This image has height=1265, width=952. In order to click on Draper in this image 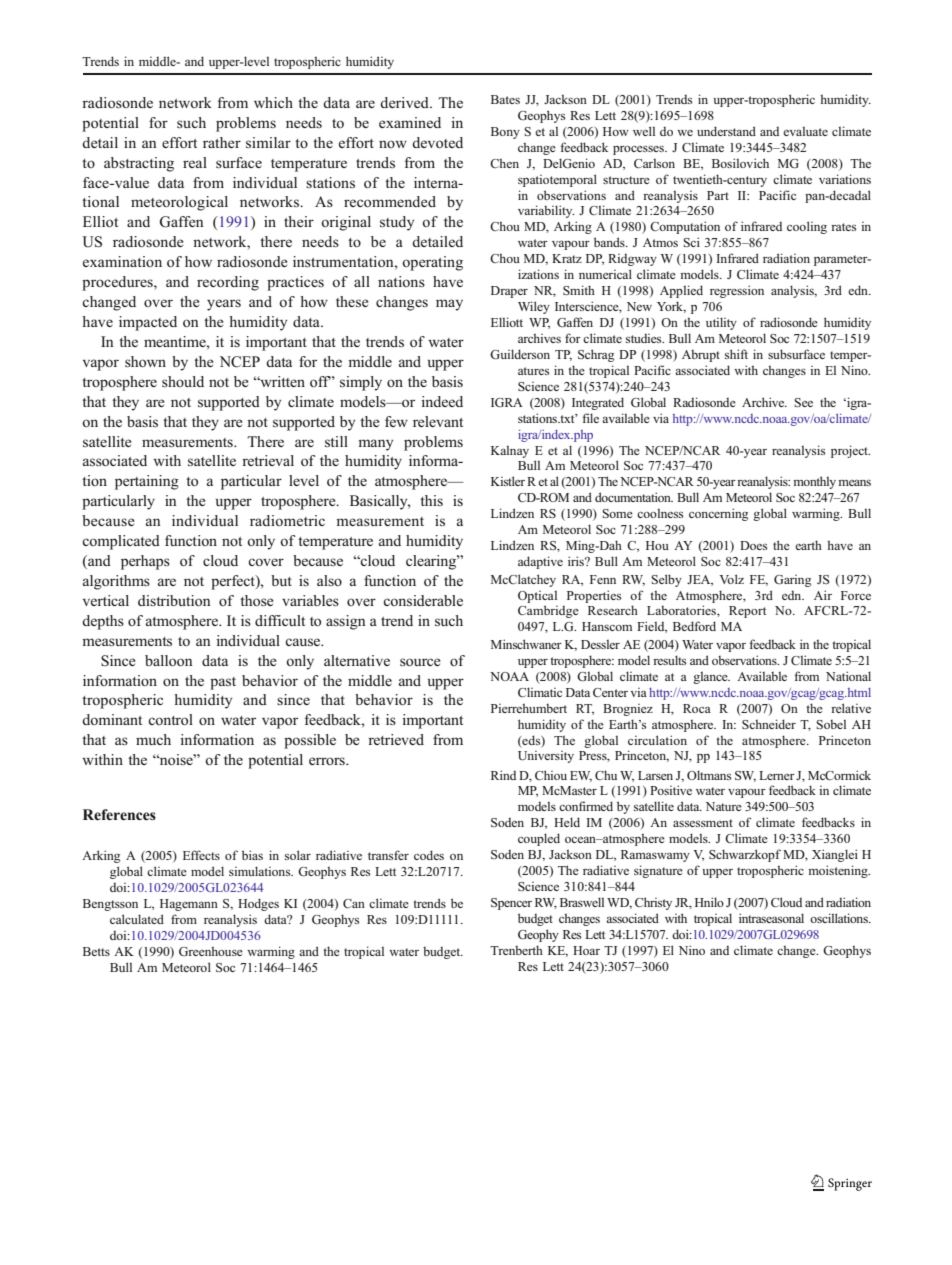, I will do `click(509, 292)`.
